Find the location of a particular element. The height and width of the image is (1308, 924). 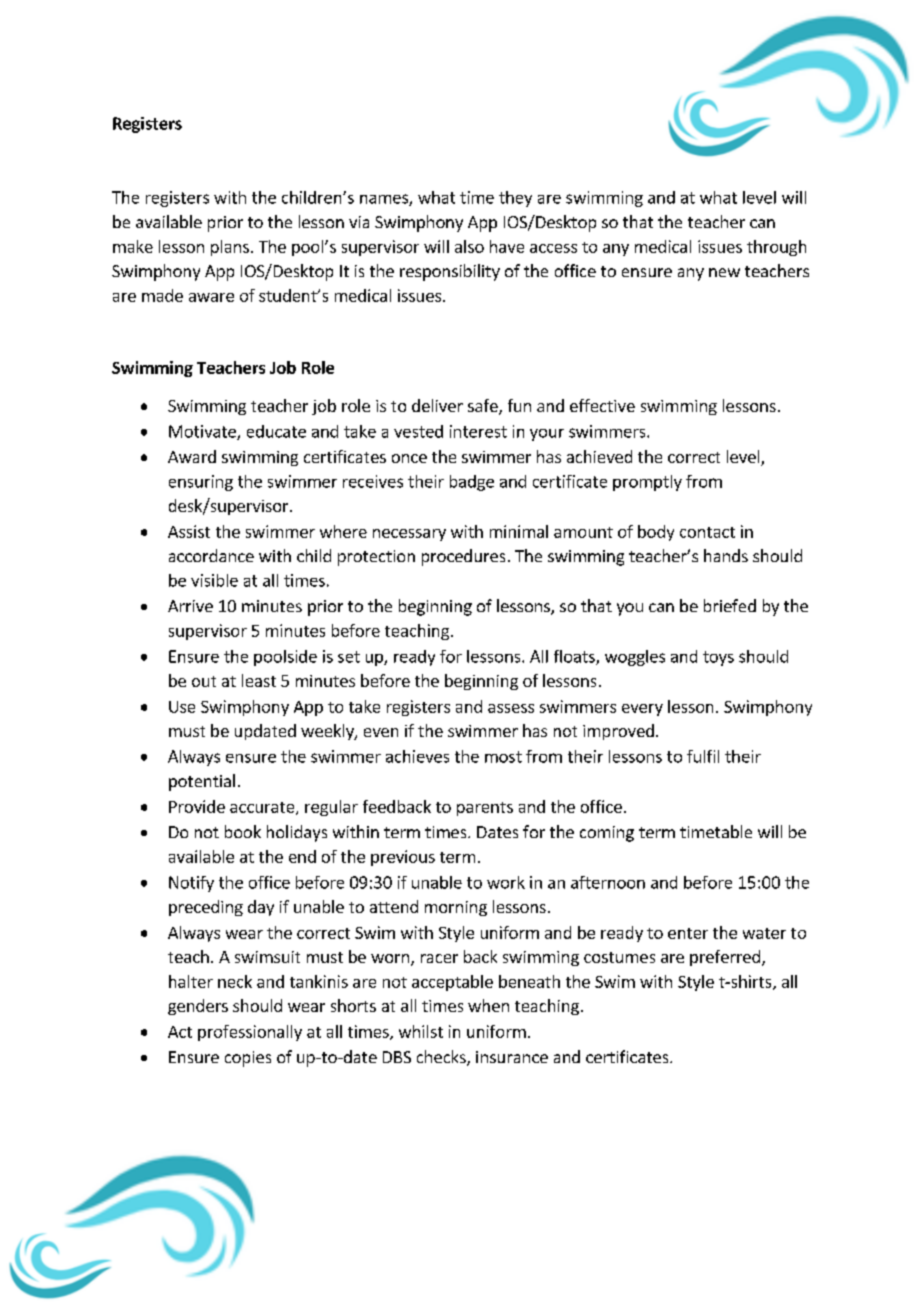

achieves is located at coordinates (417, 756).
